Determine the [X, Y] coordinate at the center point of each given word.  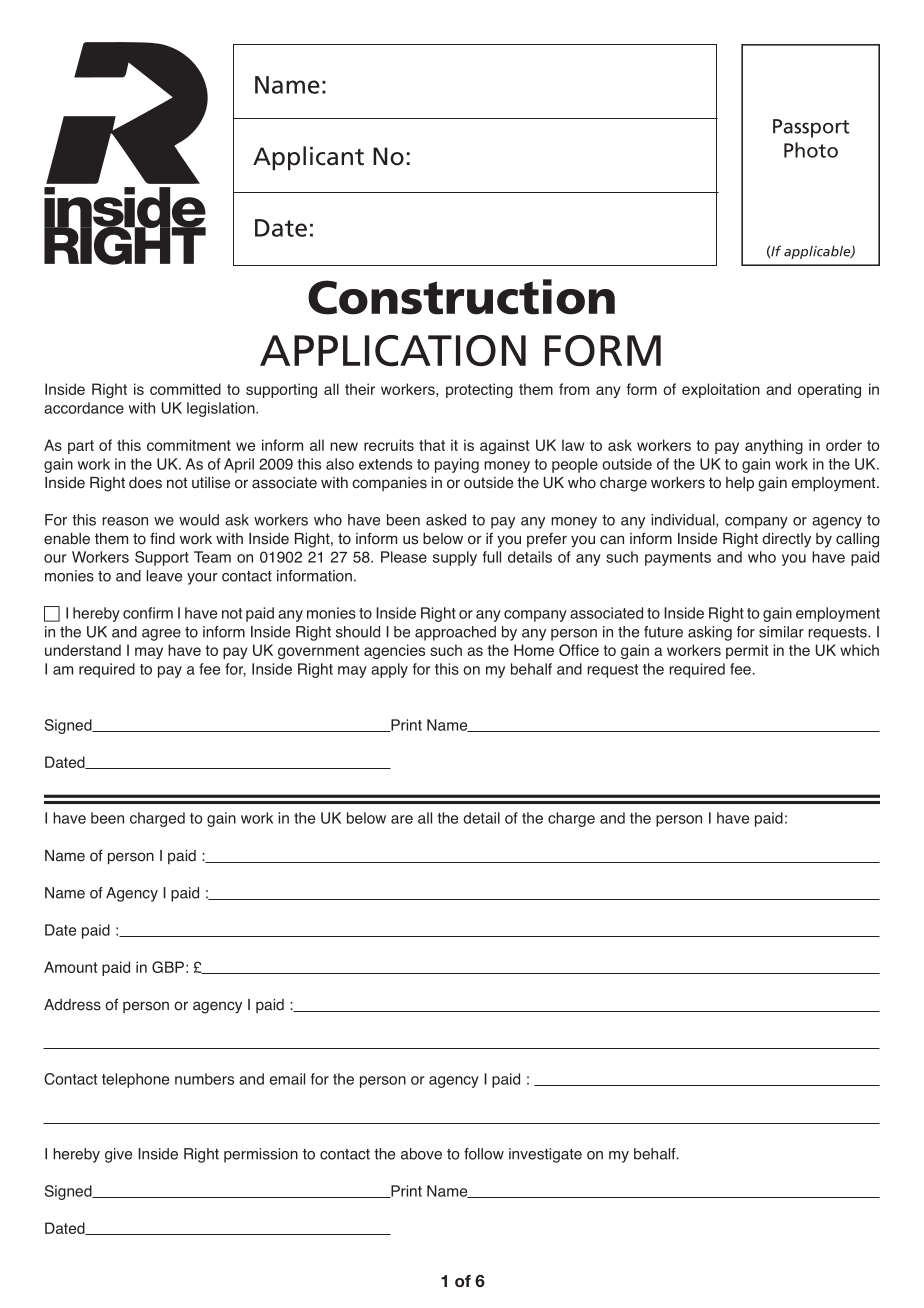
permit [747, 651]
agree [161, 635]
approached [455, 633]
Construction [461, 297]
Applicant [308, 158]
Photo [811, 150]
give [118, 1155]
